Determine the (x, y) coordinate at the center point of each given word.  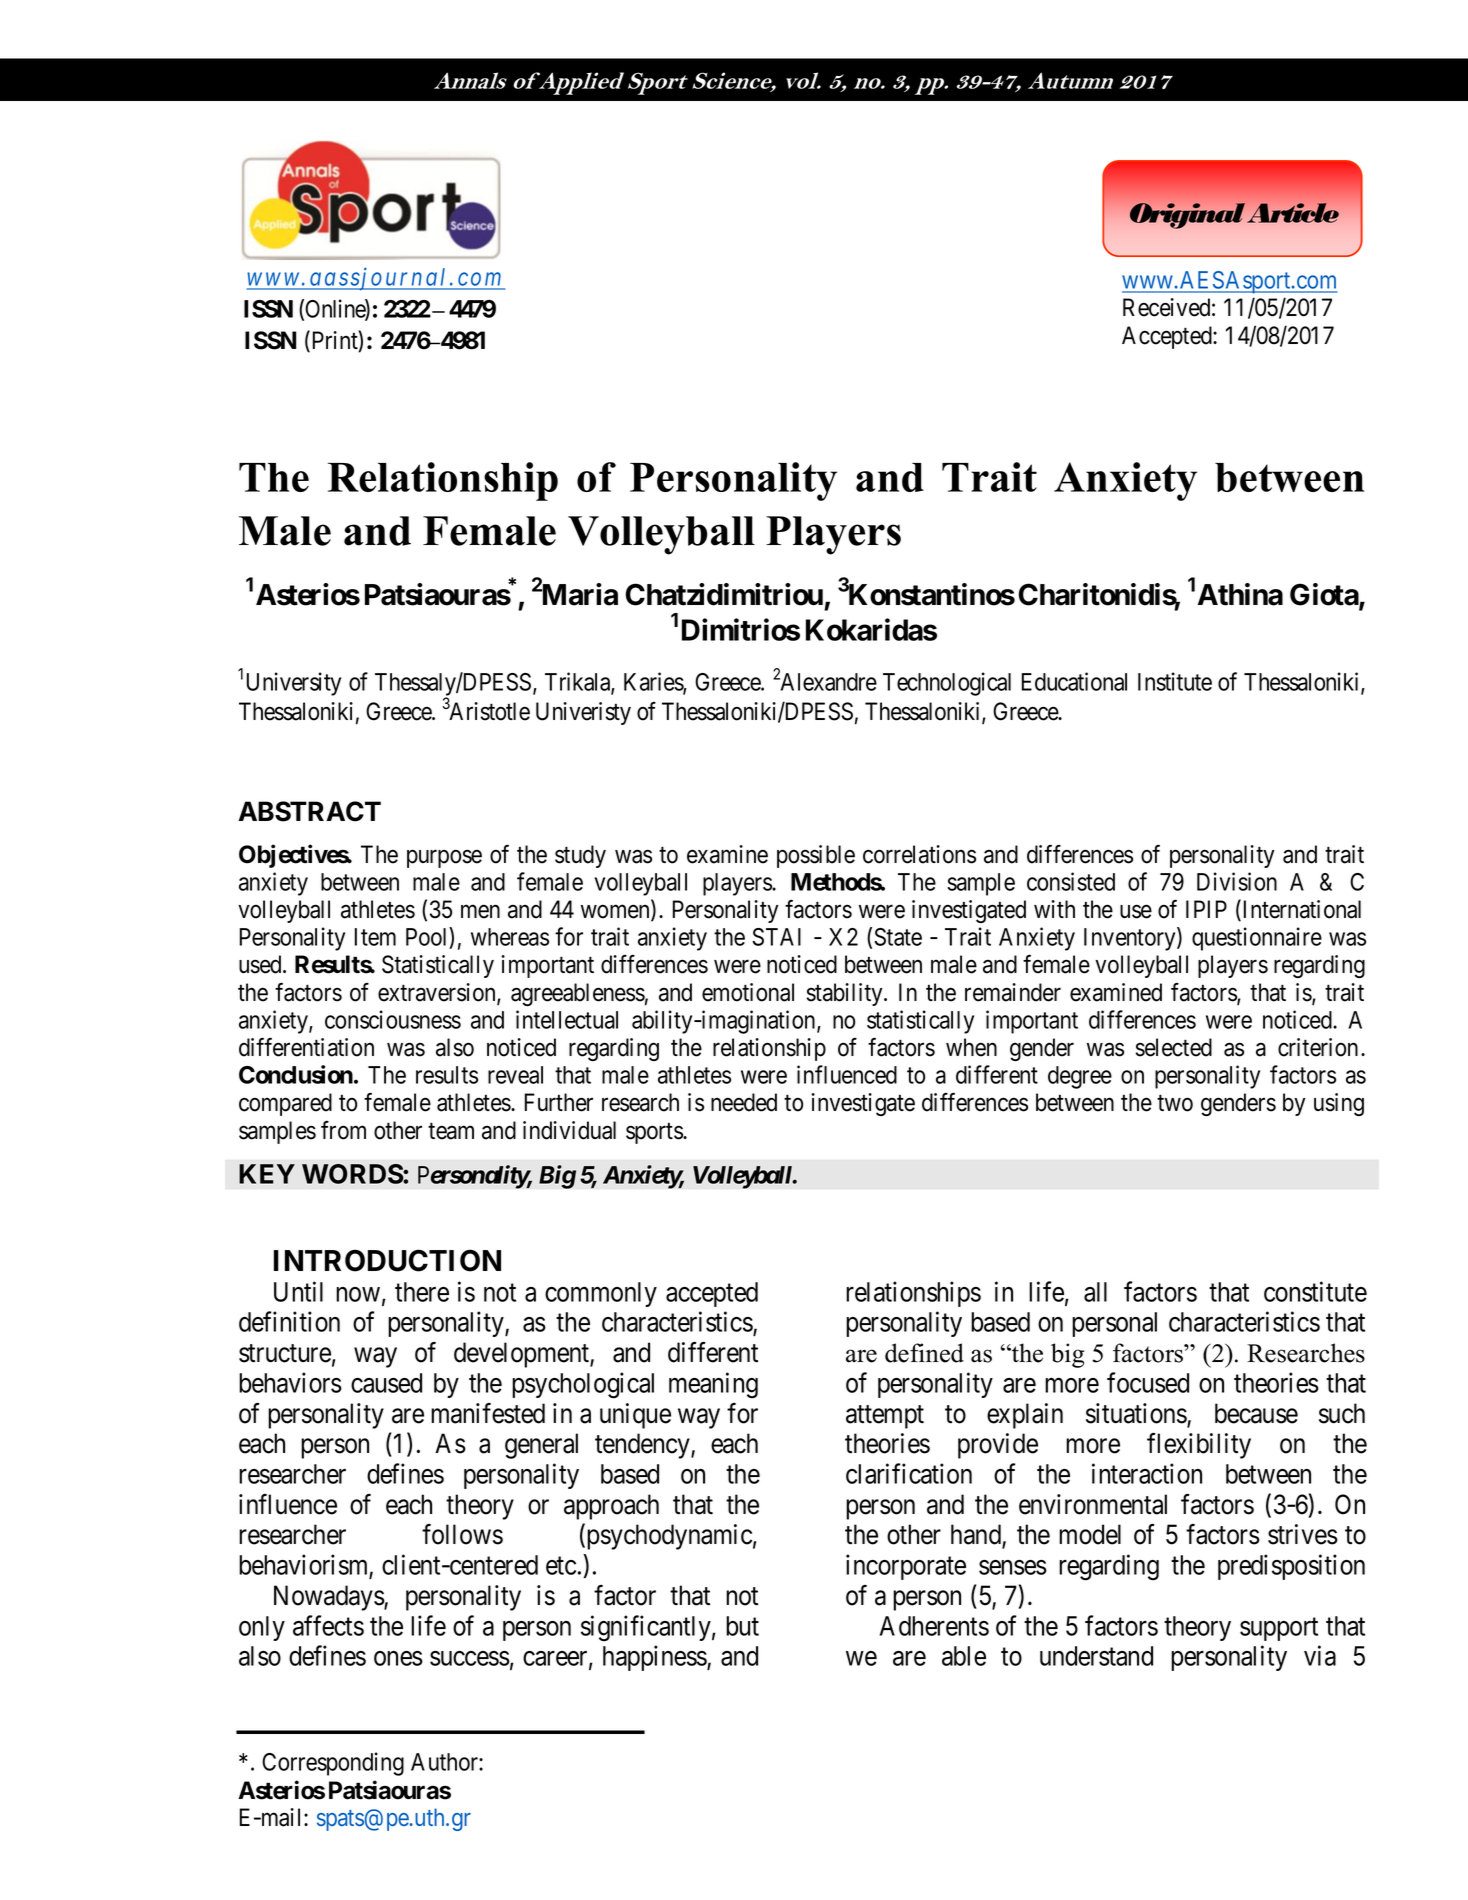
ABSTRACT (309, 811)
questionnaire (1257, 939)
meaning (713, 1385)
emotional (748, 992)
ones (398, 1658)
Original (1187, 216)
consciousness (393, 1019)
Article (1293, 213)
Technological (947, 684)
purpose (444, 859)
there (422, 1292)
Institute (1175, 681)
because (1256, 1413)
